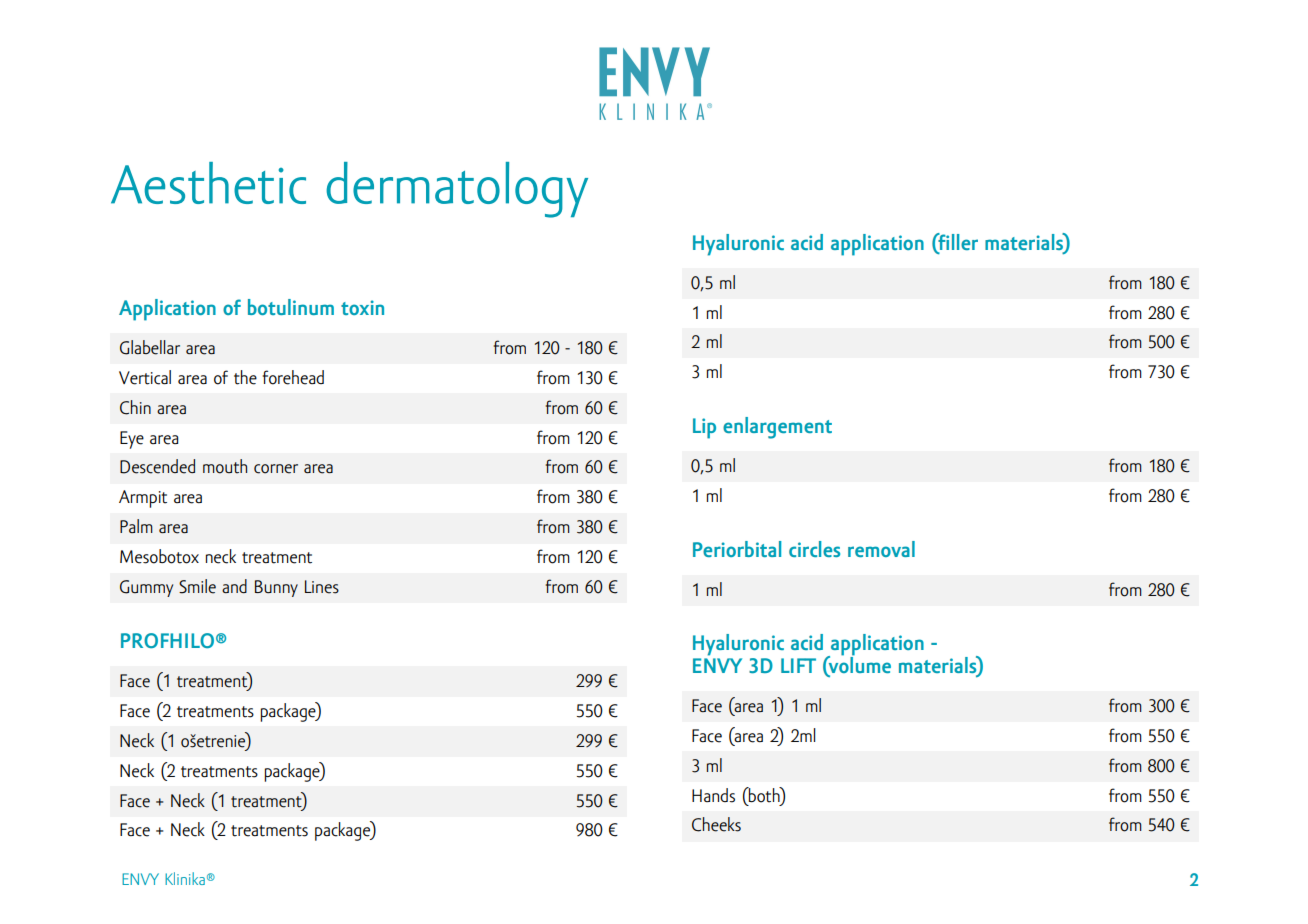  Describe the element at coordinates (716, 824) in the page. I see `Cheeks` at that location.
